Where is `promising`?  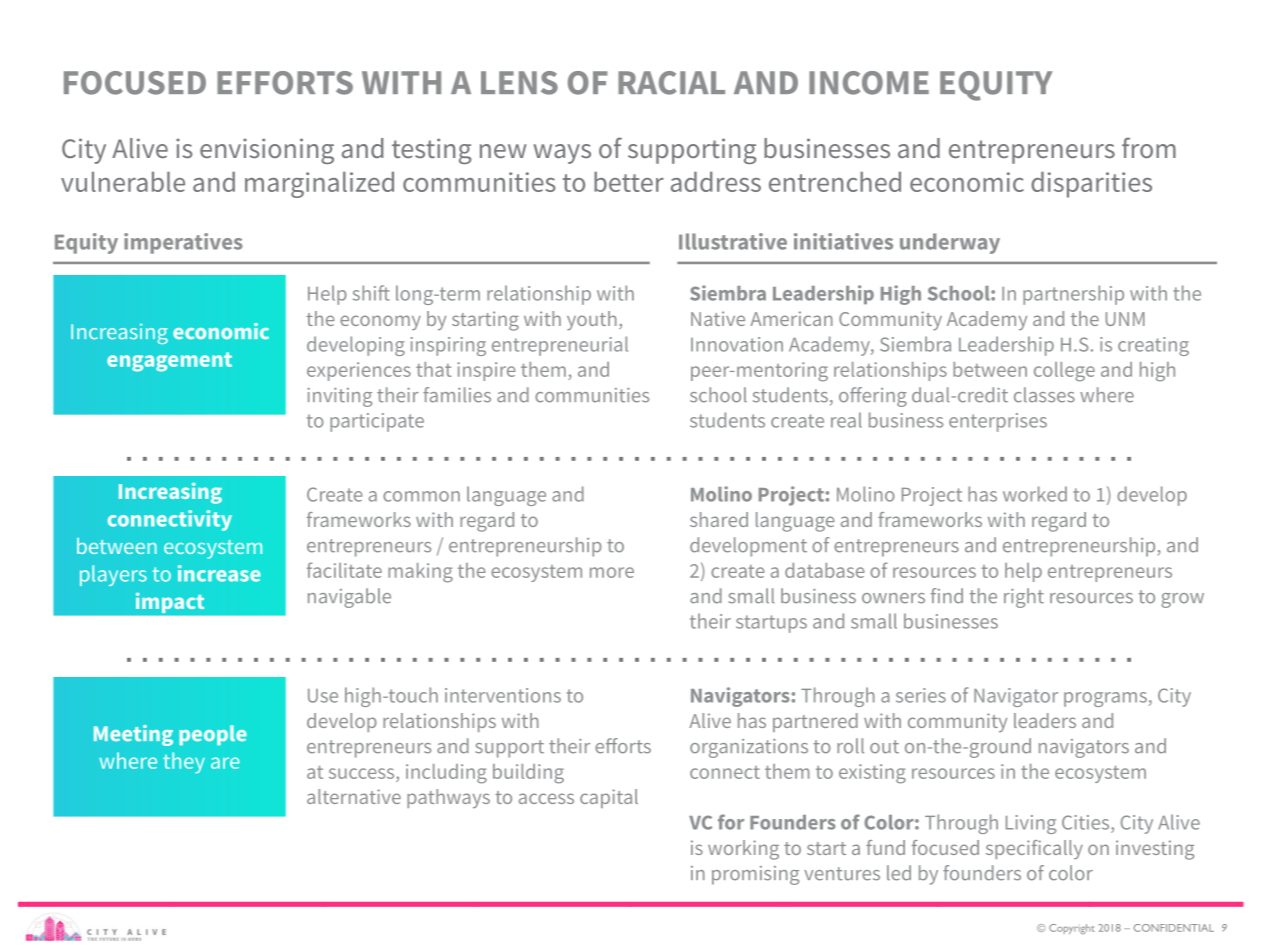 promising is located at coordinates (755, 875).
